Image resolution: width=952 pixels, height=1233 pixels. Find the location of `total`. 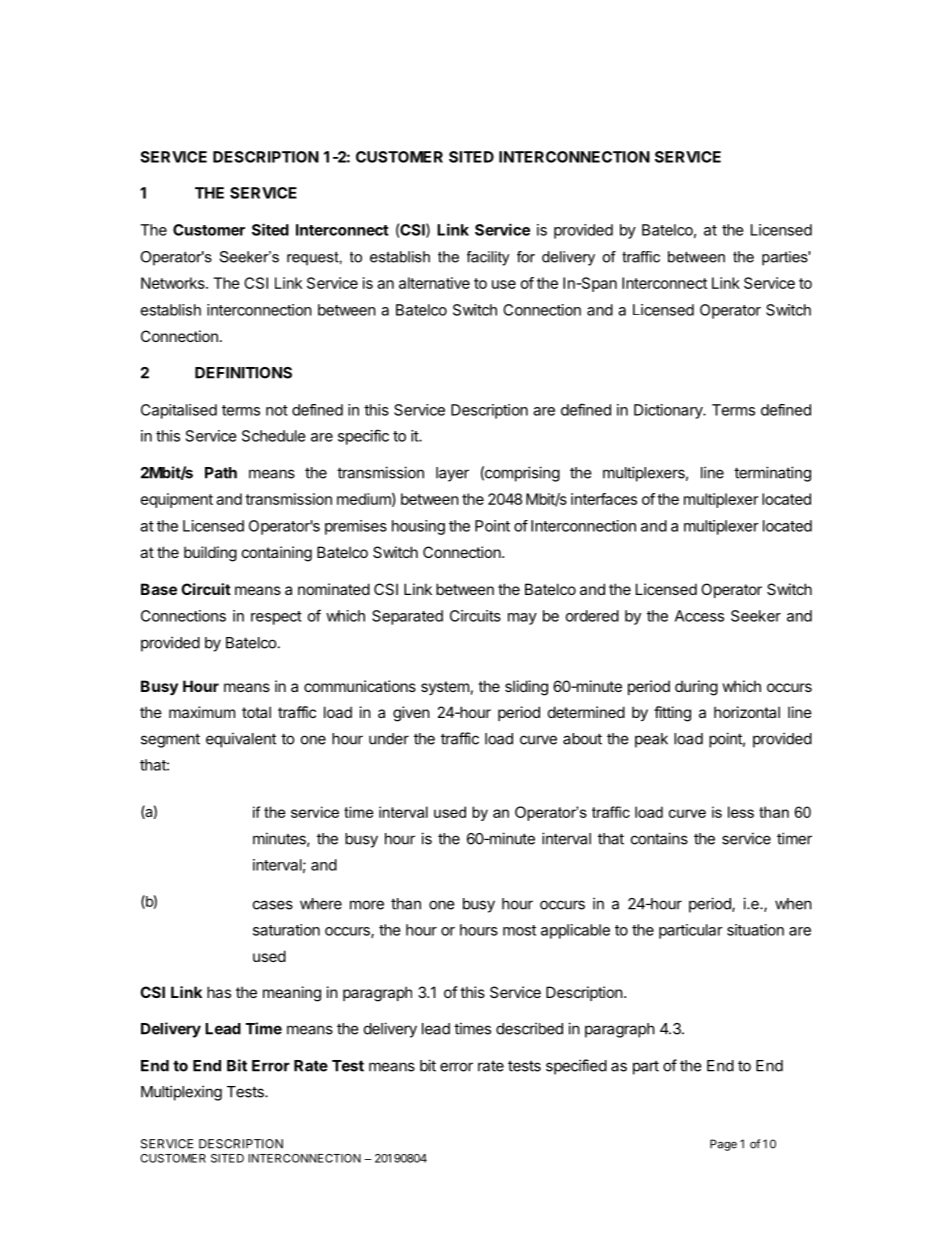

total is located at coordinates (256, 712).
